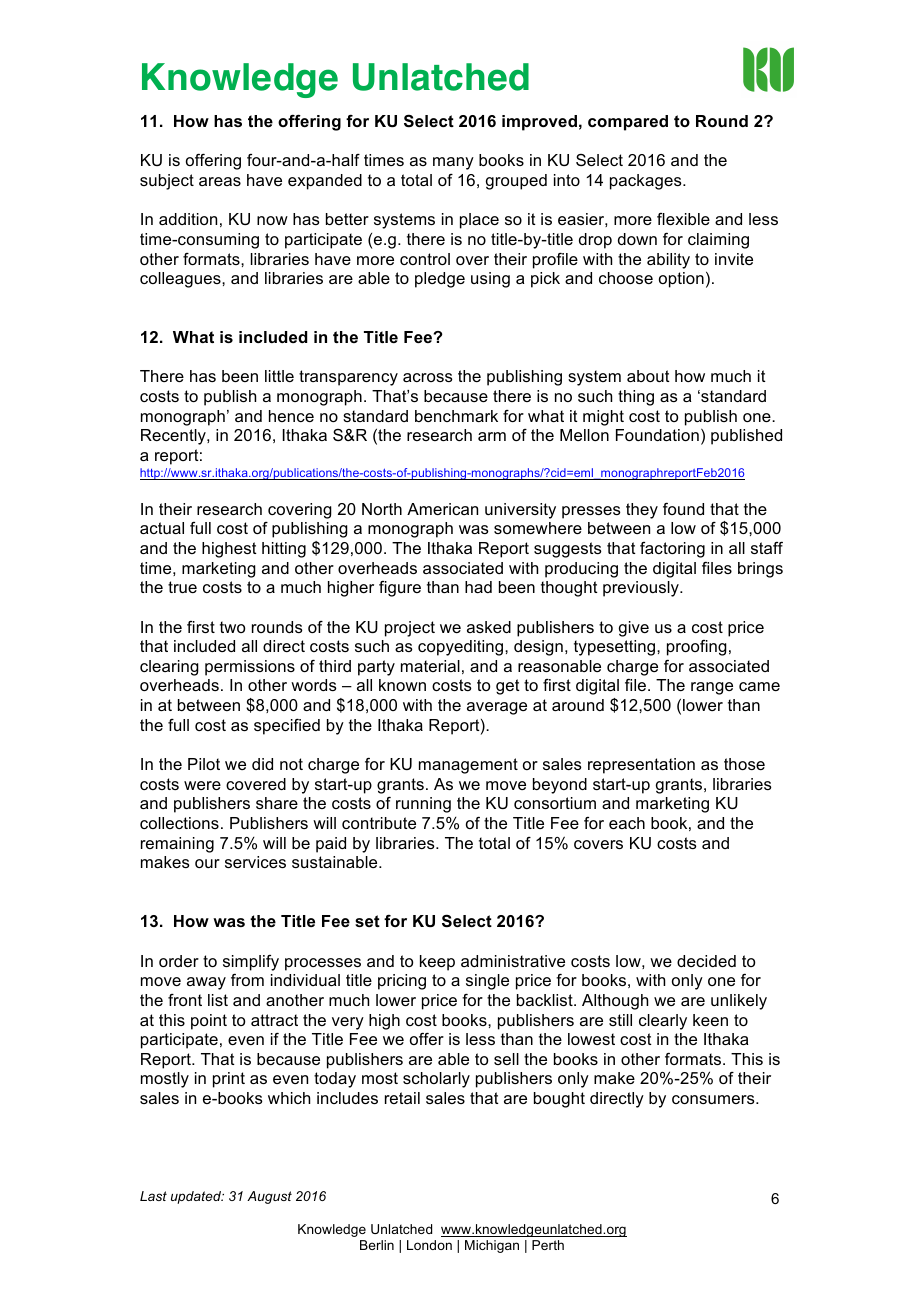  I want to click on range, so click(712, 688).
